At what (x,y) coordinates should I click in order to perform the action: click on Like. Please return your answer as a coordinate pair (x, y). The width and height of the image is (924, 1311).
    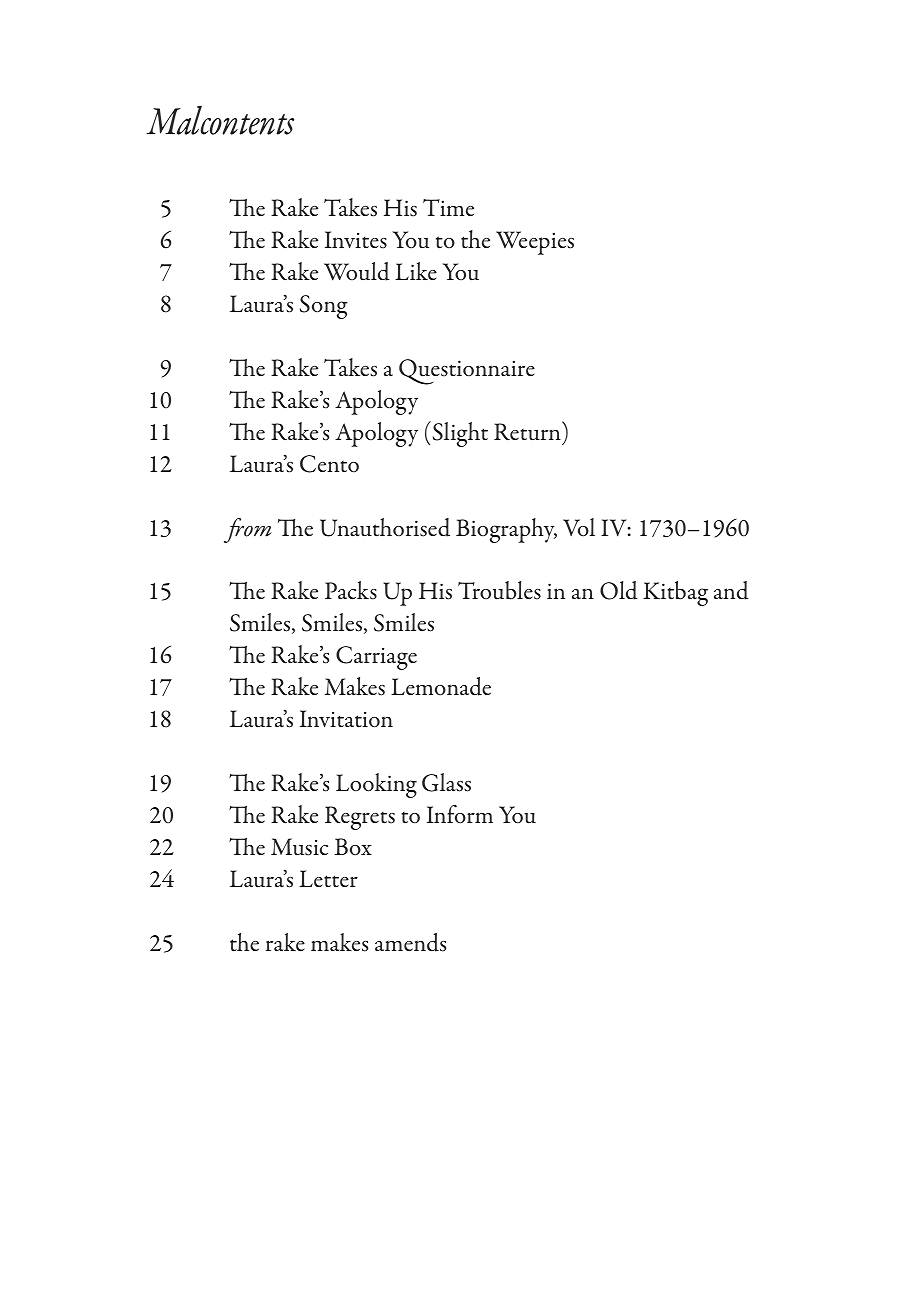
    Looking at the image, I should click on (416, 271).
